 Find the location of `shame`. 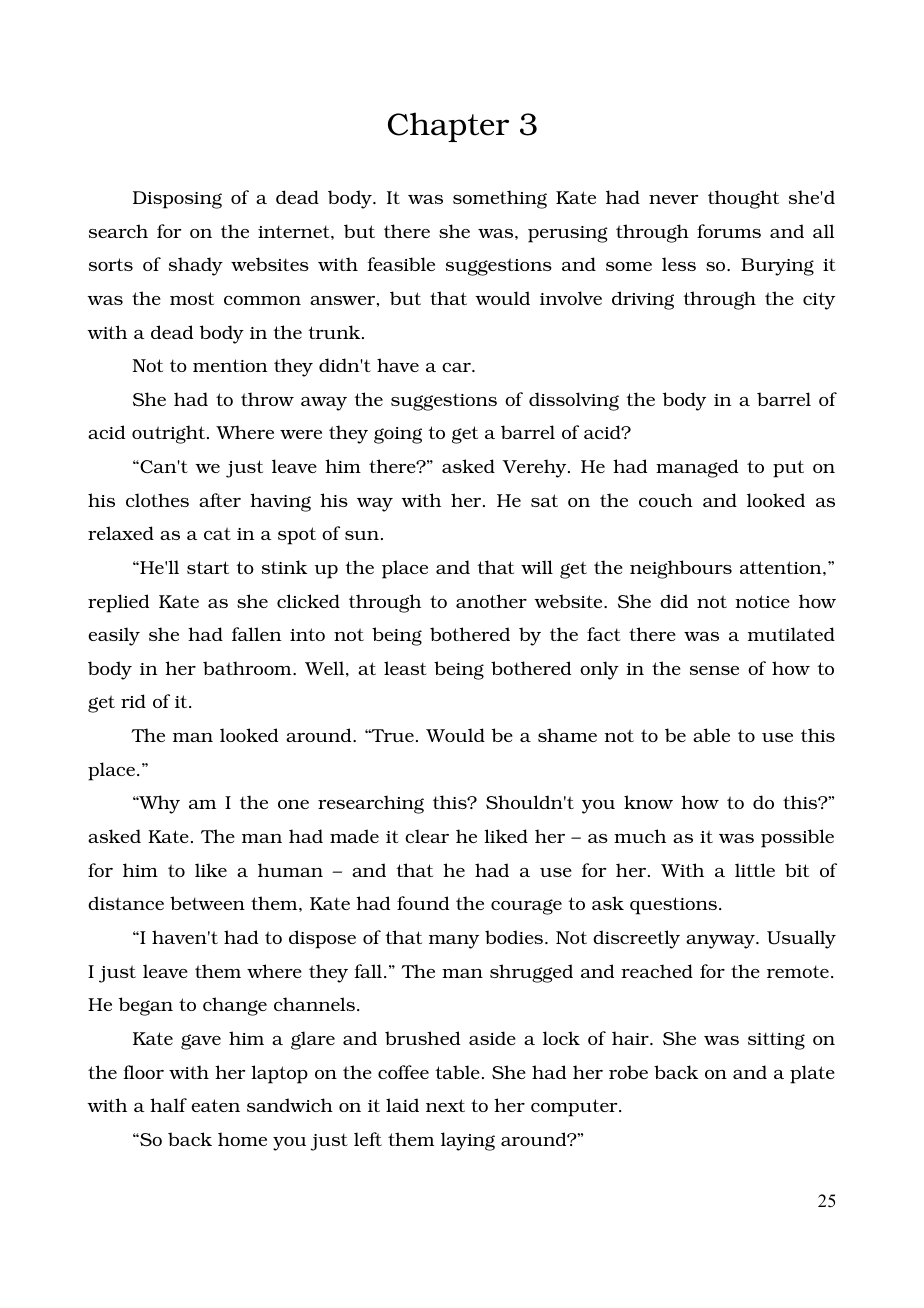

shame is located at coordinates (567, 735).
